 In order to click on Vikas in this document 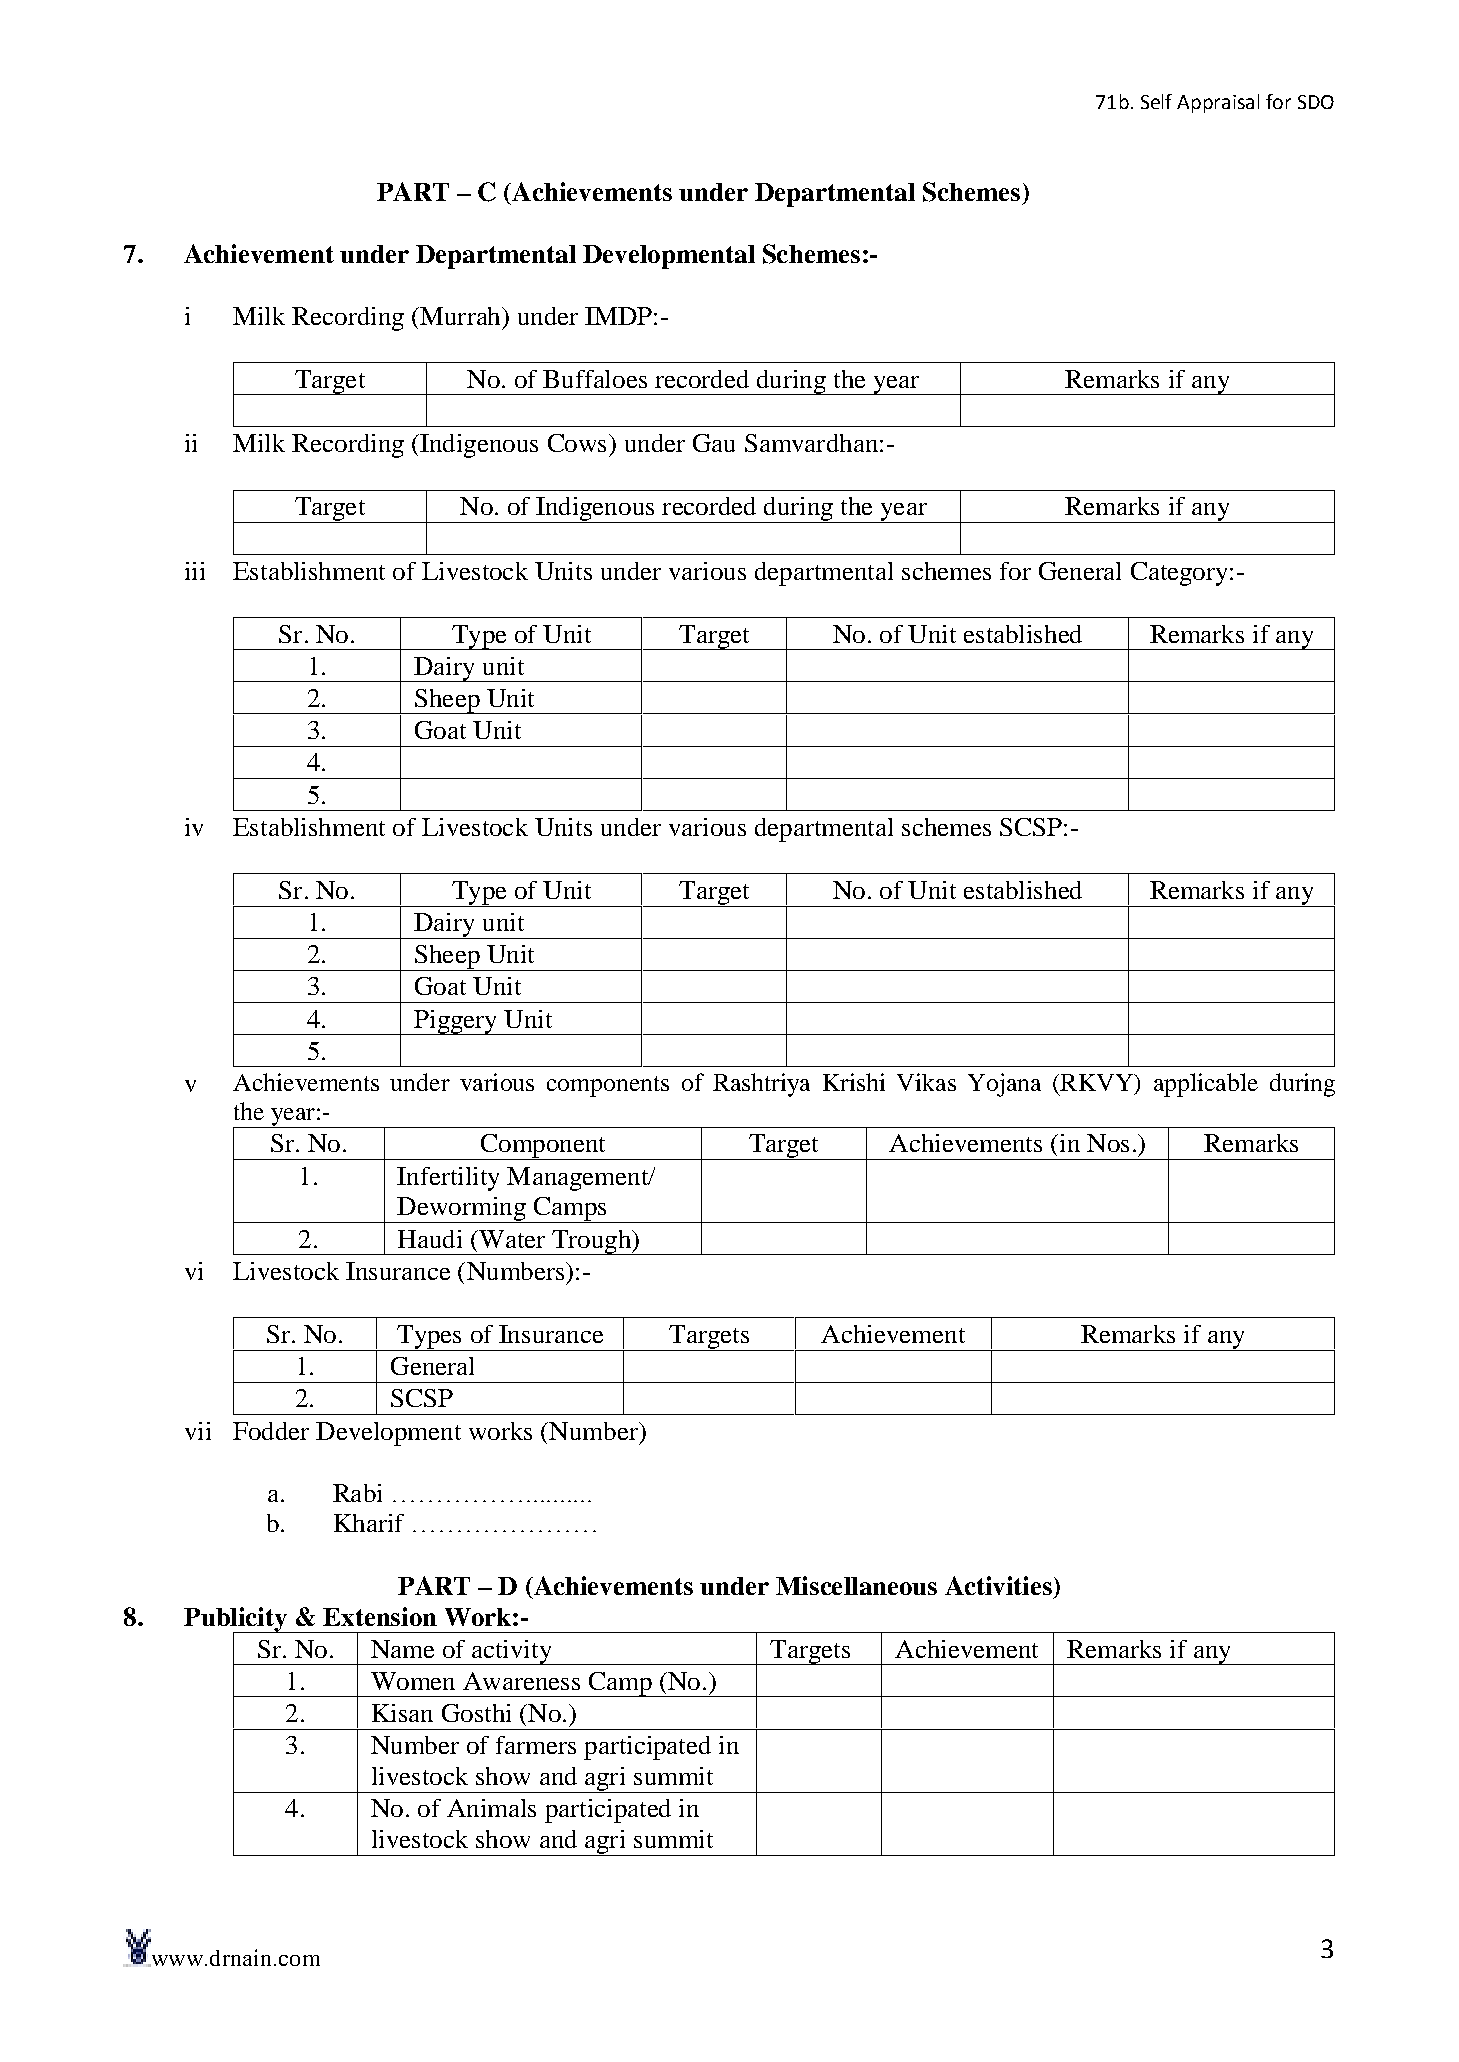, I will do `click(926, 1082)`.
